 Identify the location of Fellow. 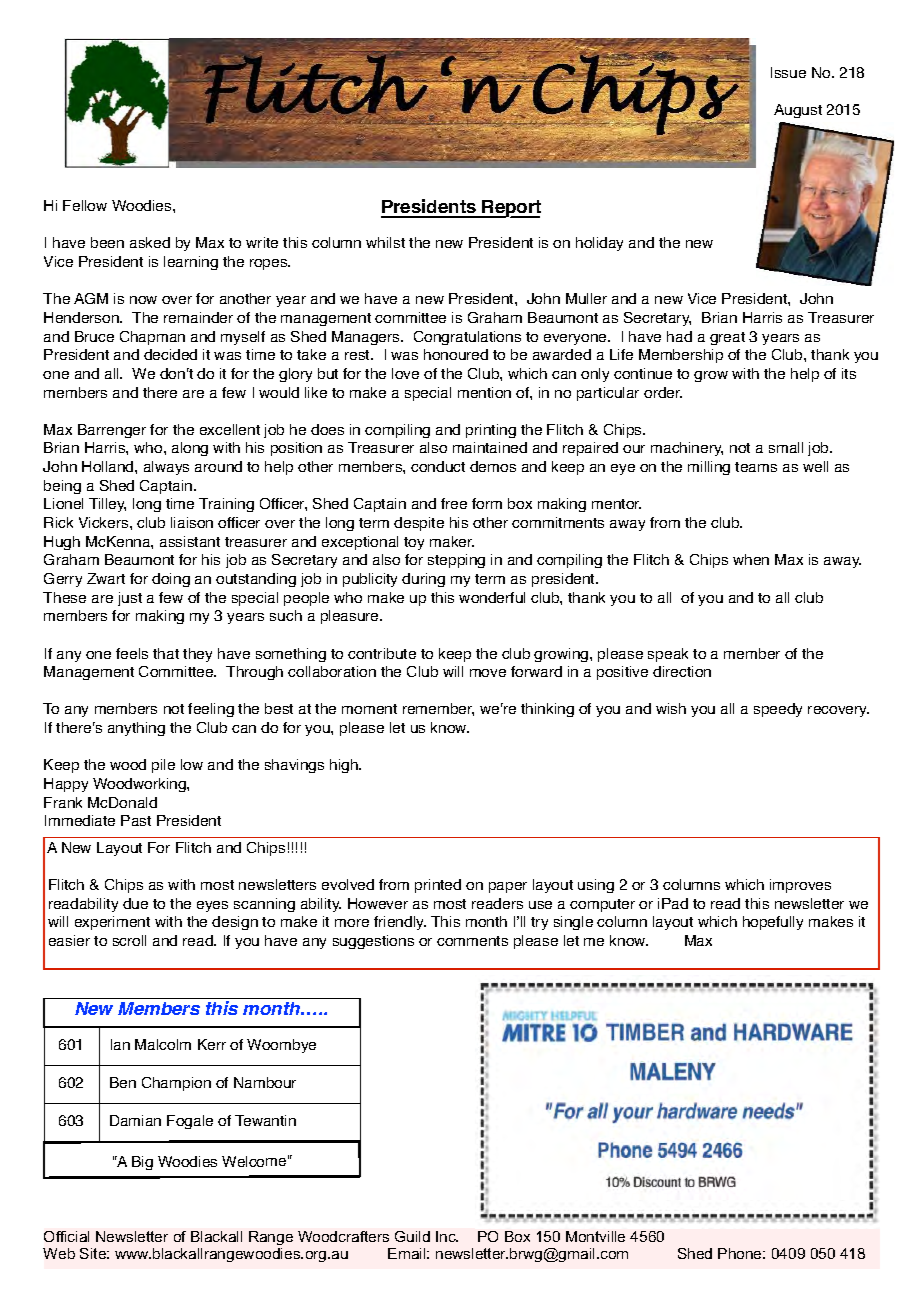
(85, 205).
